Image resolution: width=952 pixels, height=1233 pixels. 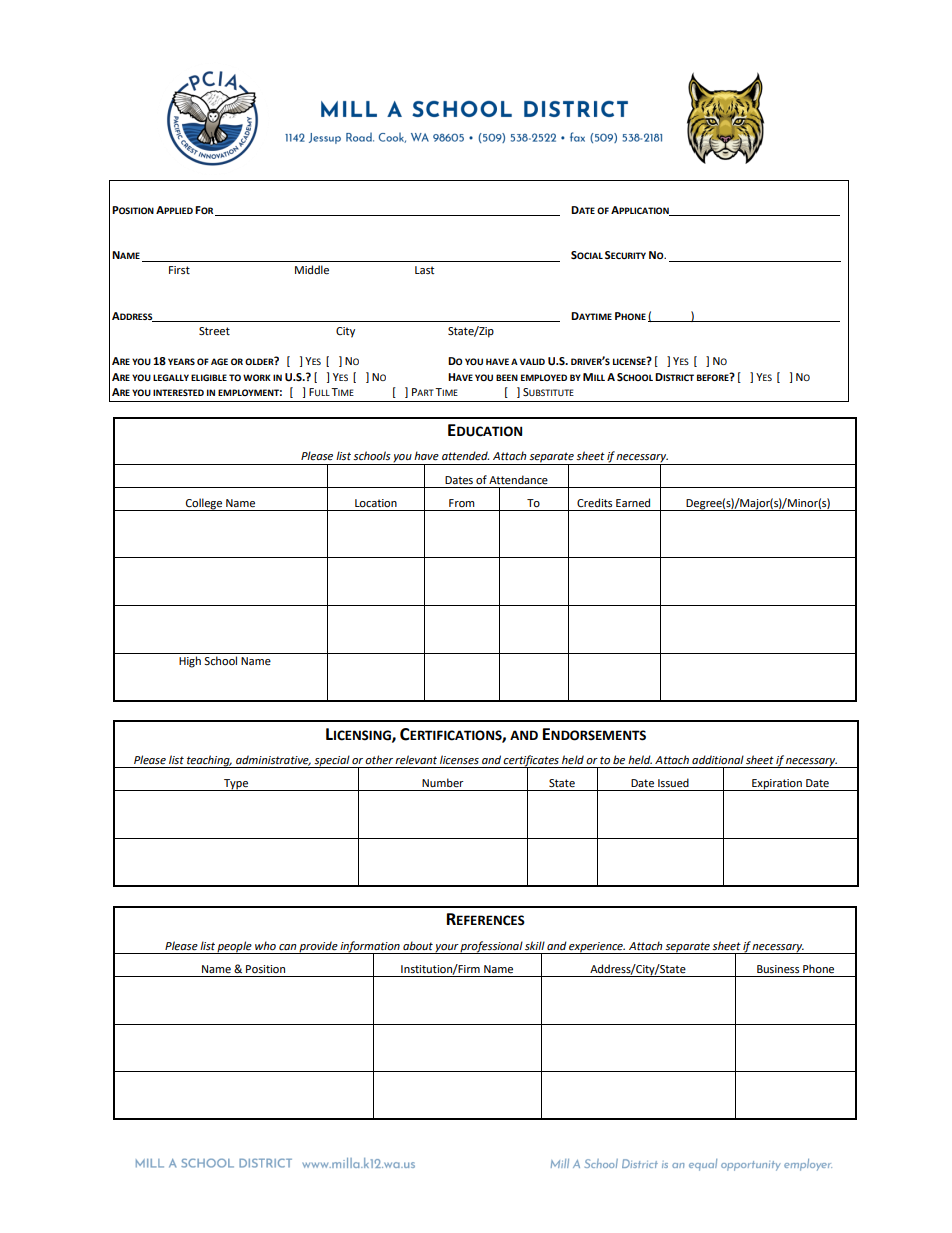 What do you see at coordinates (190, 662) in the screenshot?
I see `High` at bounding box center [190, 662].
